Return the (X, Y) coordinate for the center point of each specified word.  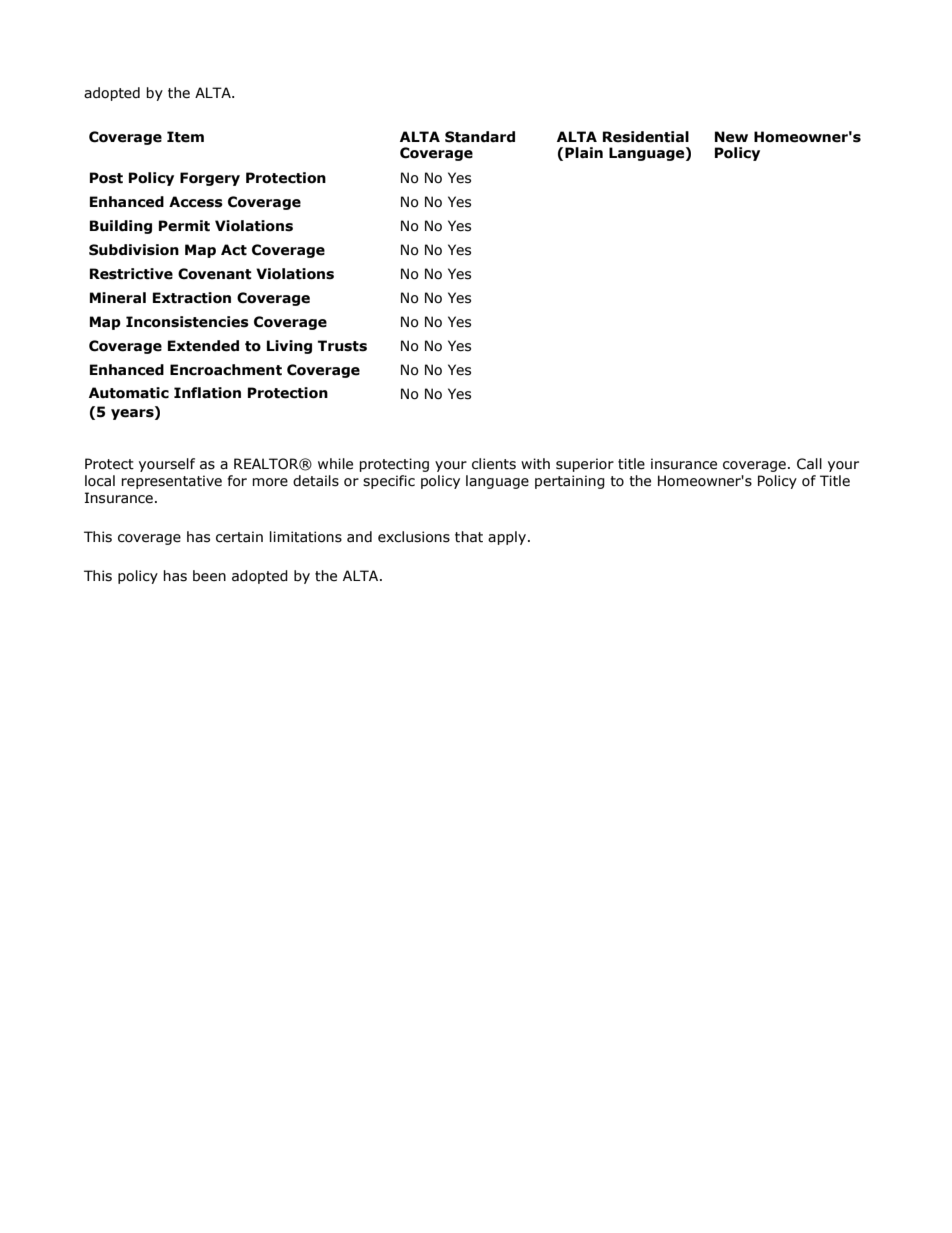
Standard (480, 137)
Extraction (192, 298)
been (209, 576)
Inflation (207, 393)
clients (494, 464)
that (469, 537)
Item (185, 137)
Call (809, 464)
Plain (584, 153)
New (731, 137)
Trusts (342, 346)
